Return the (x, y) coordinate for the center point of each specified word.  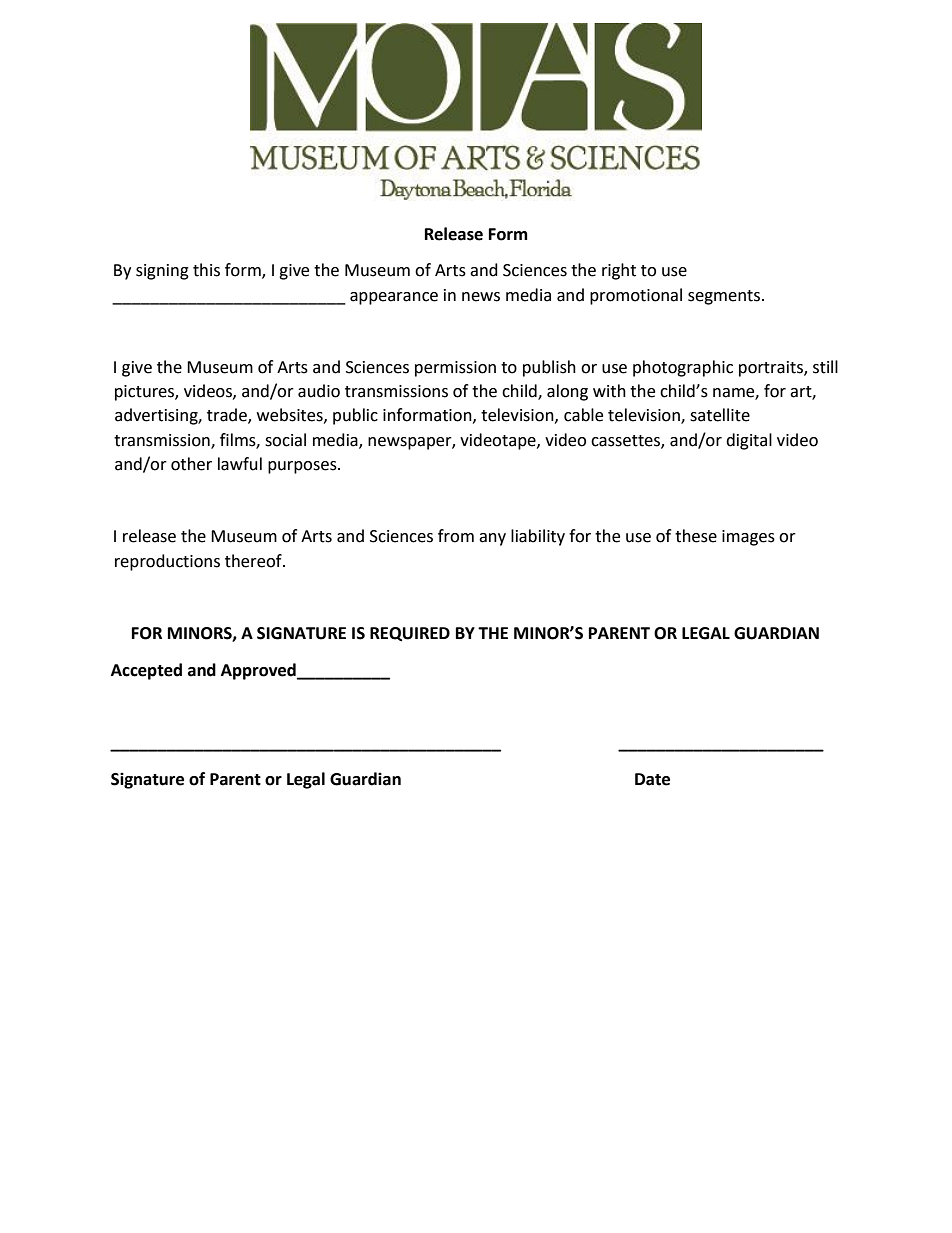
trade (228, 416)
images (748, 538)
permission (455, 369)
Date (652, 779)
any (492, 539)
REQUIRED (410, 634)
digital (749, 441)
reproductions (167, 562)
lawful (240, 464)
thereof (254, 561)
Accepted (146, 671)
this (206, 270)
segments (724, 297)
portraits (772, 369)
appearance (394, 298)
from (456, 536)
